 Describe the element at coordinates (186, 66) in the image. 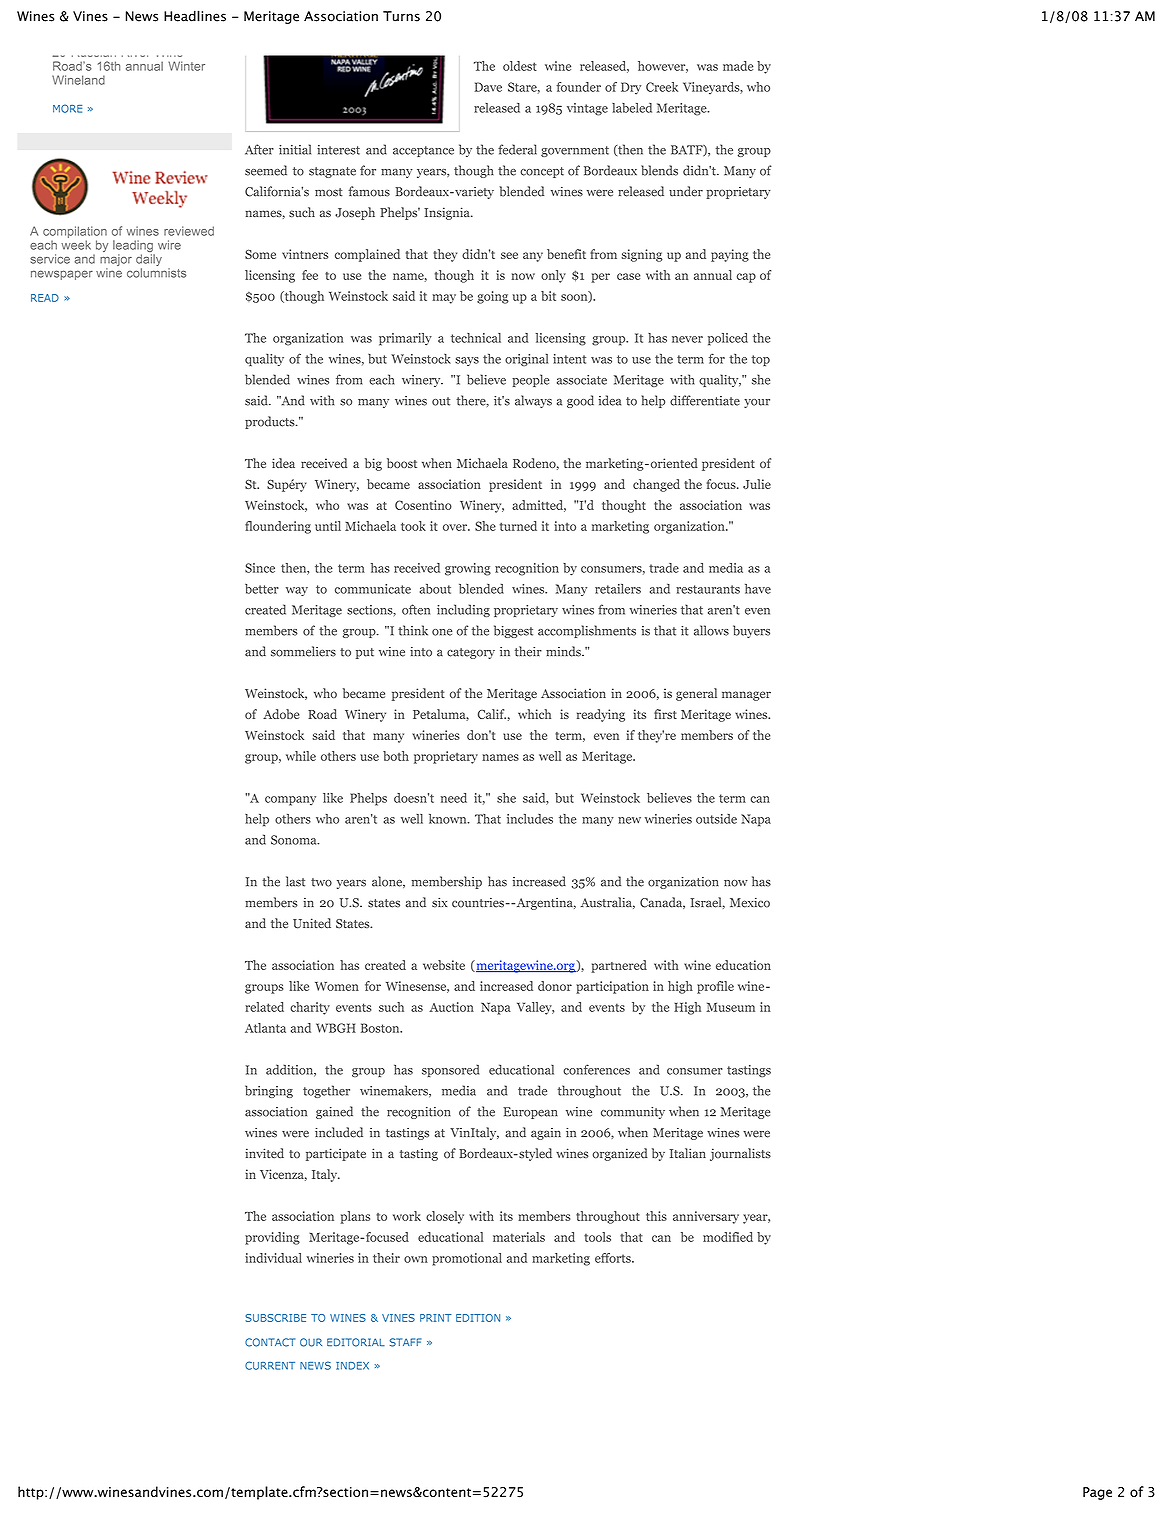

I see `Winter` at that location.
